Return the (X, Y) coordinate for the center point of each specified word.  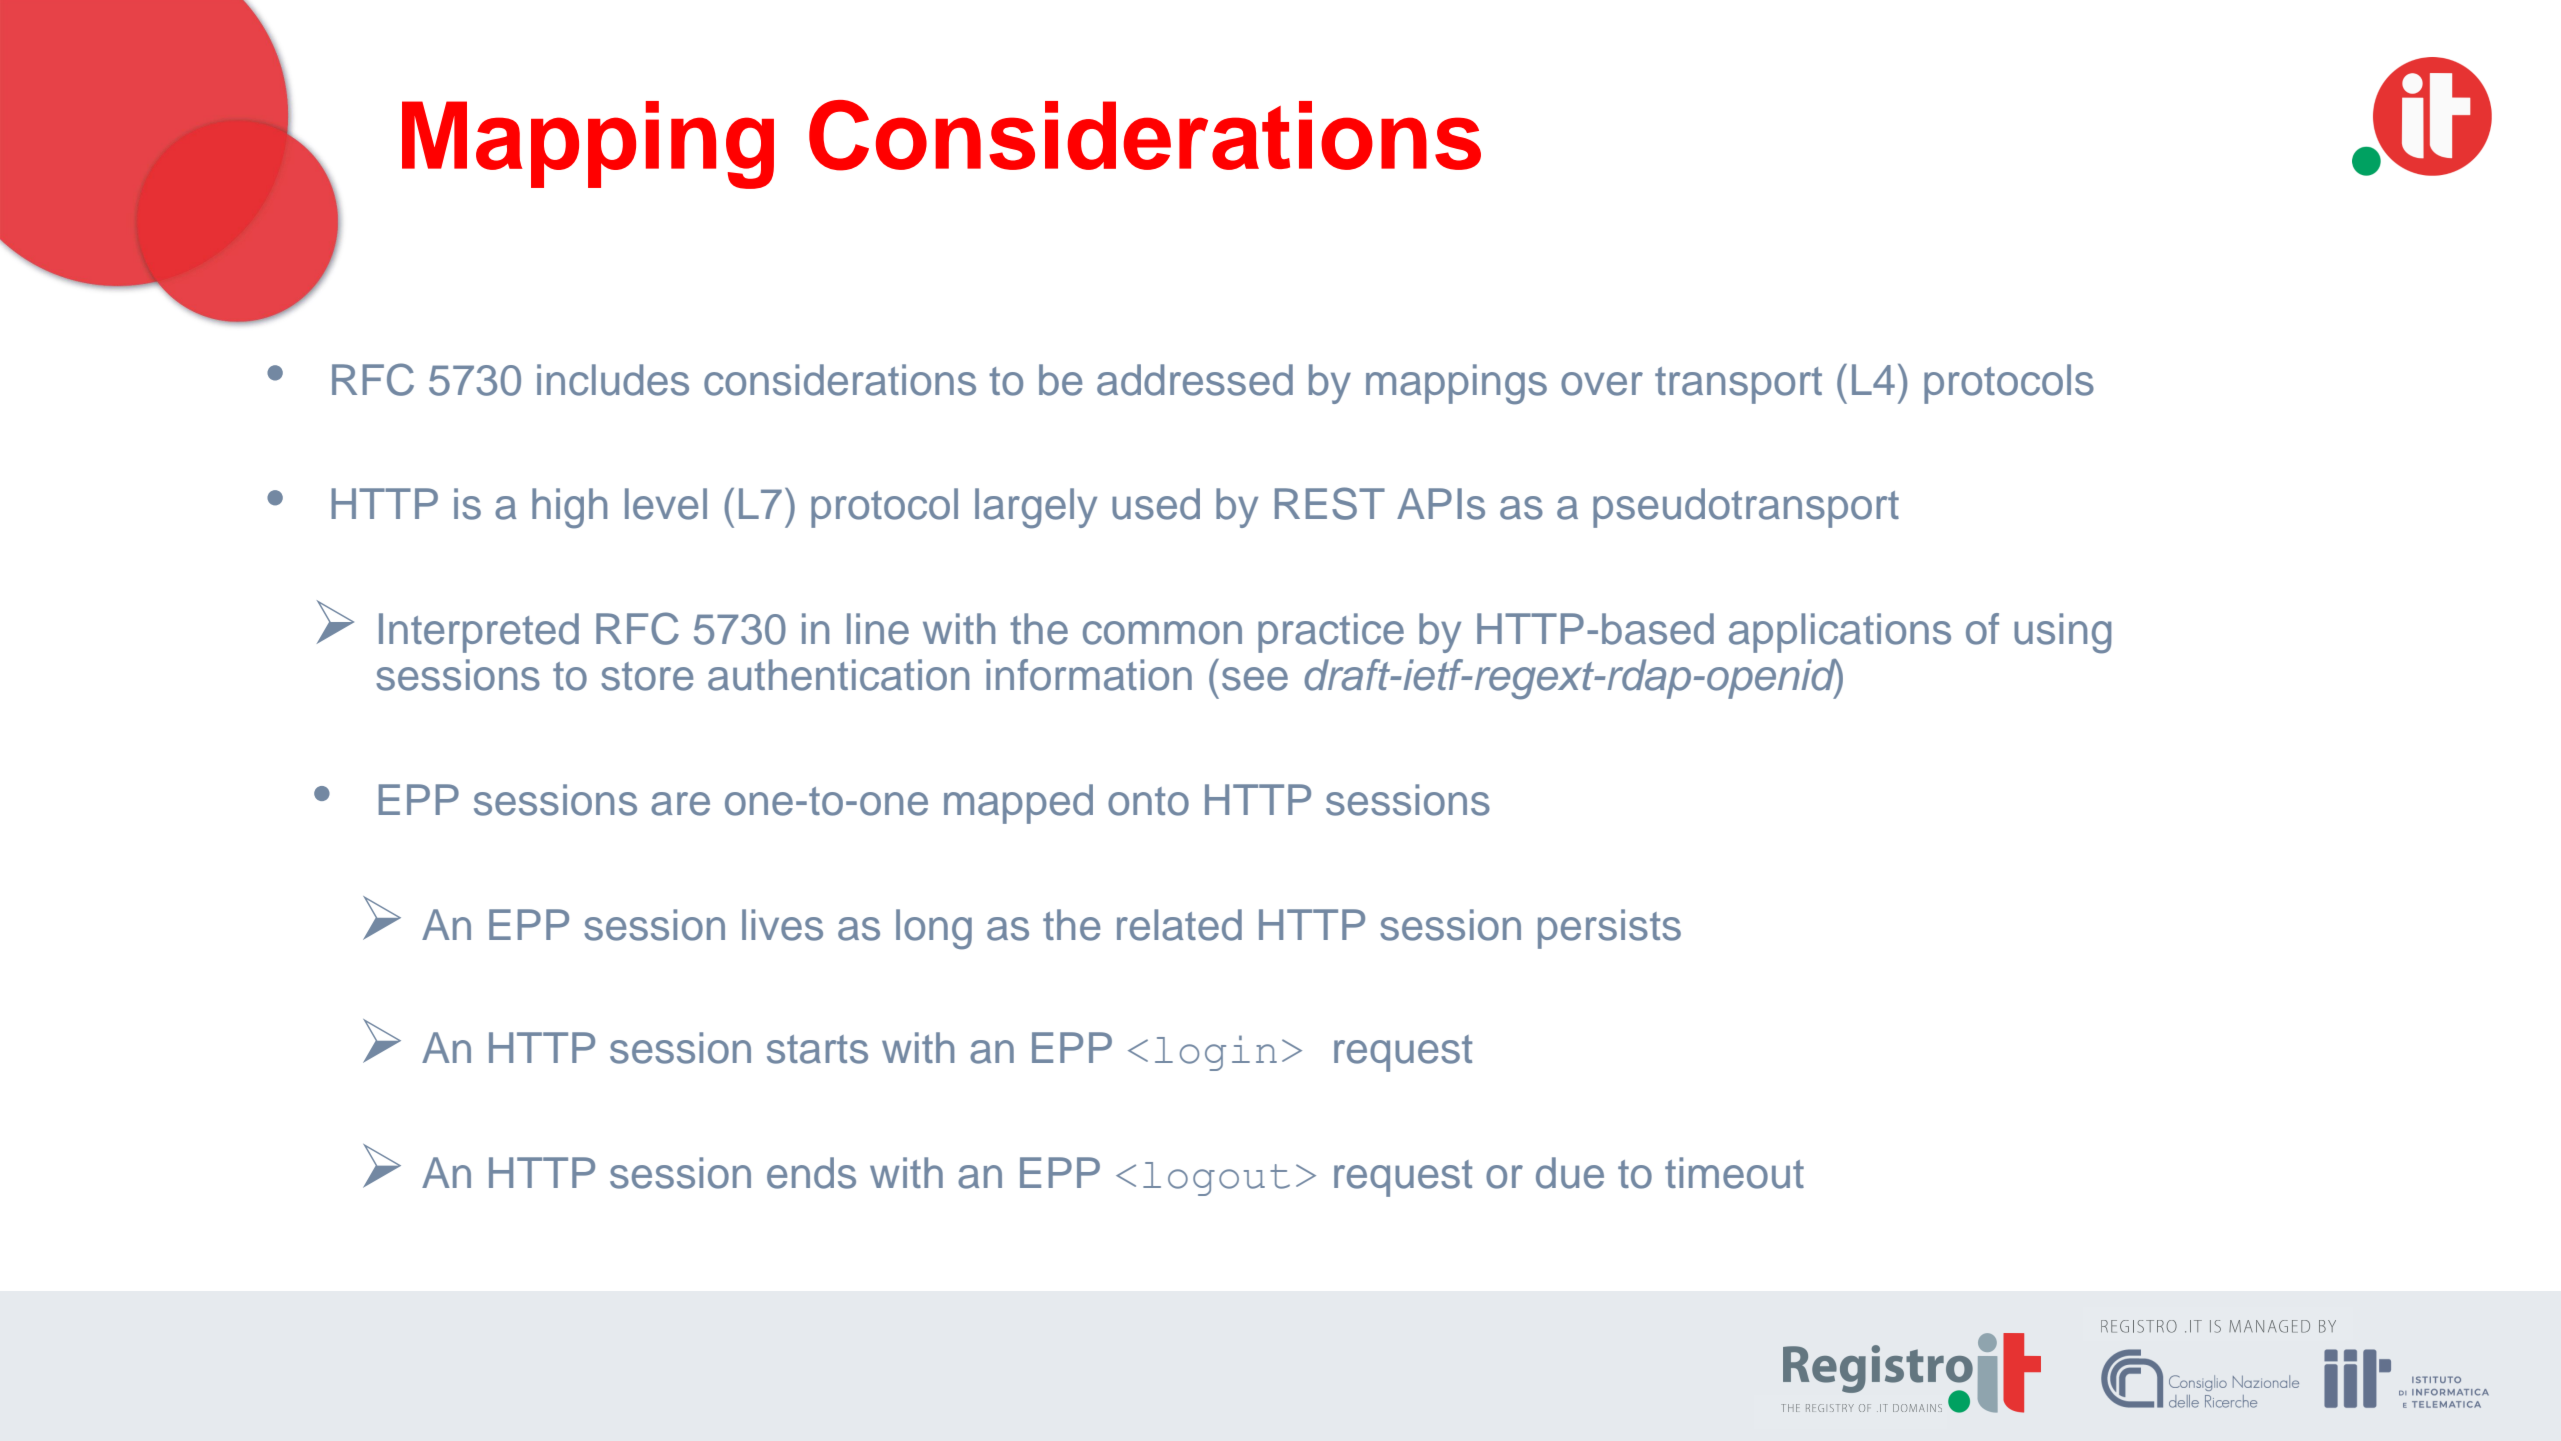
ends (811, 1173)
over (1602, 384)
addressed (1195, 380)
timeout (1734, 1173)
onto (1148, 801)
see (1255, 679)
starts (817, 1049)
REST (1330, 503)
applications (1840, 633)
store (647, 676)
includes (613, 380)
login (1216, 1053)
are (680, 804)
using (2062, 633)
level (666, 504)
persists (1609, 929)
